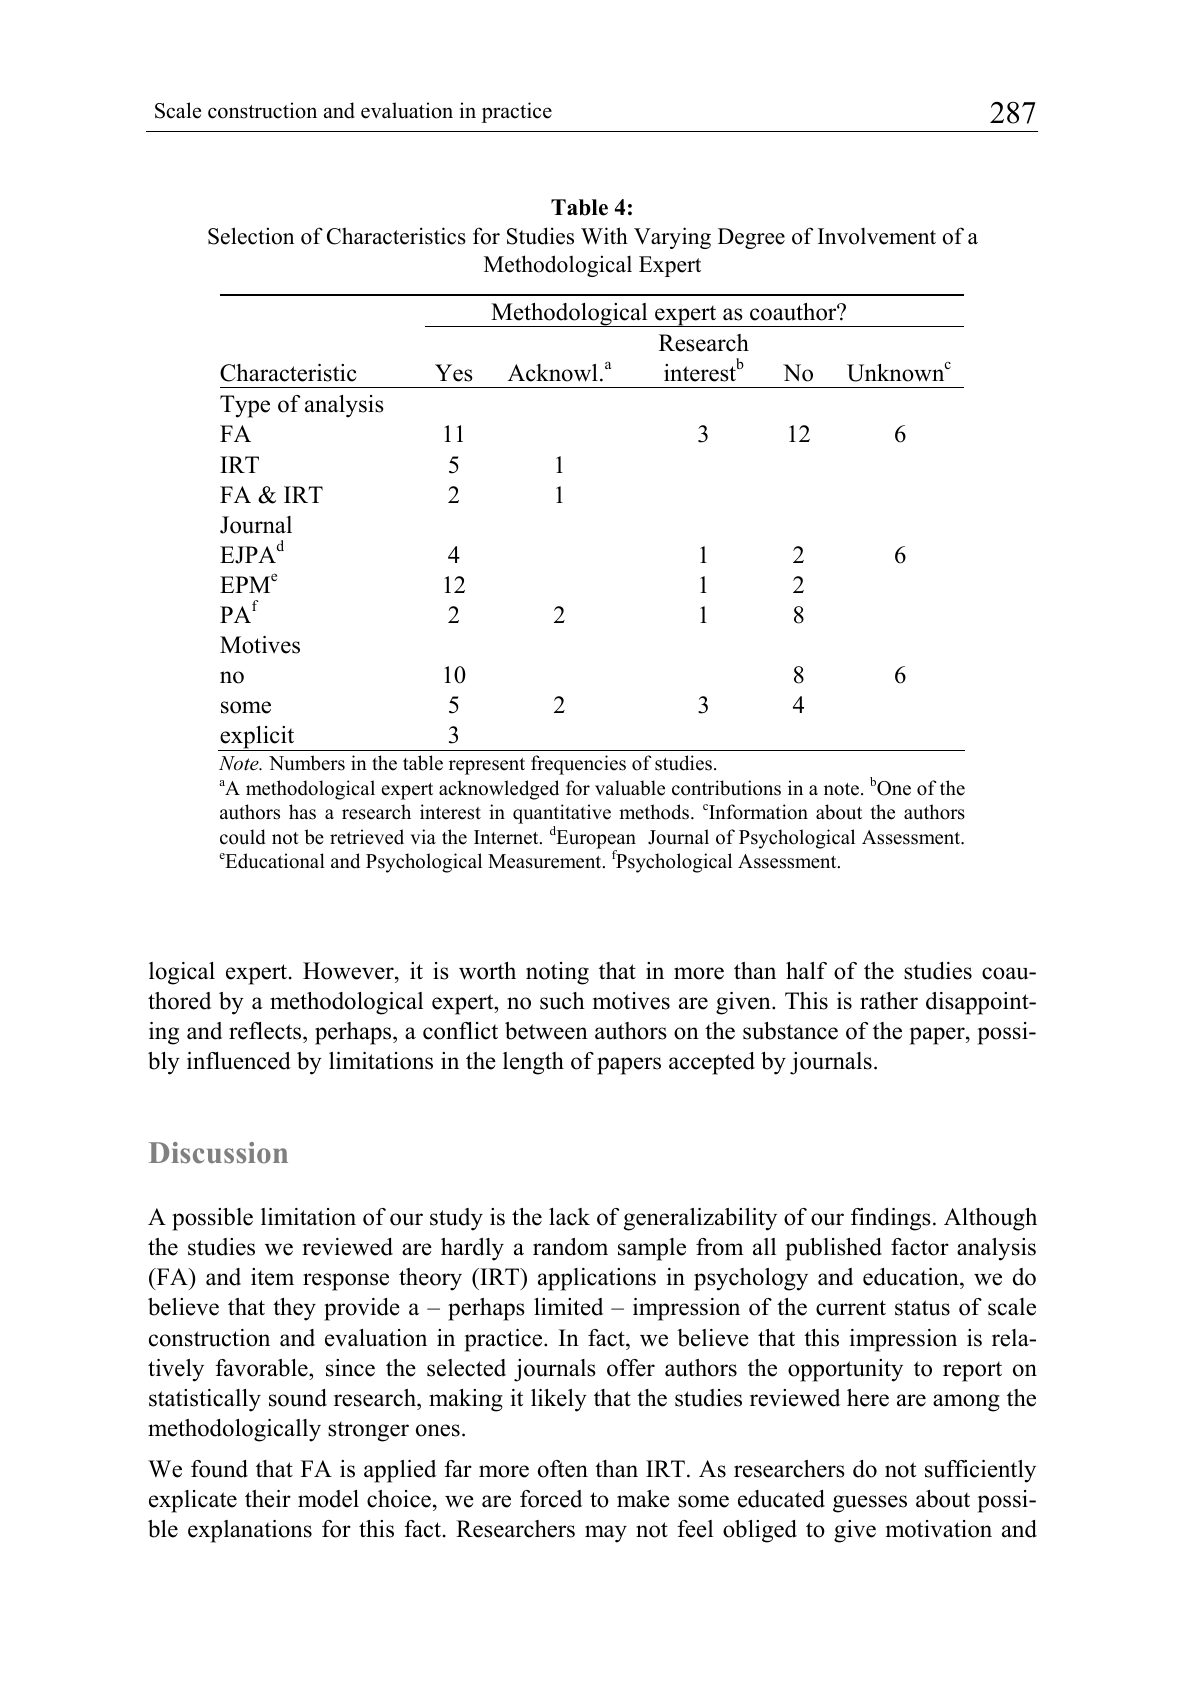 This image has width=1199, height=1696. What do you see at coordinates (551, 1499) in the image?
I see `forced` at bounding box center [551, 1499].
